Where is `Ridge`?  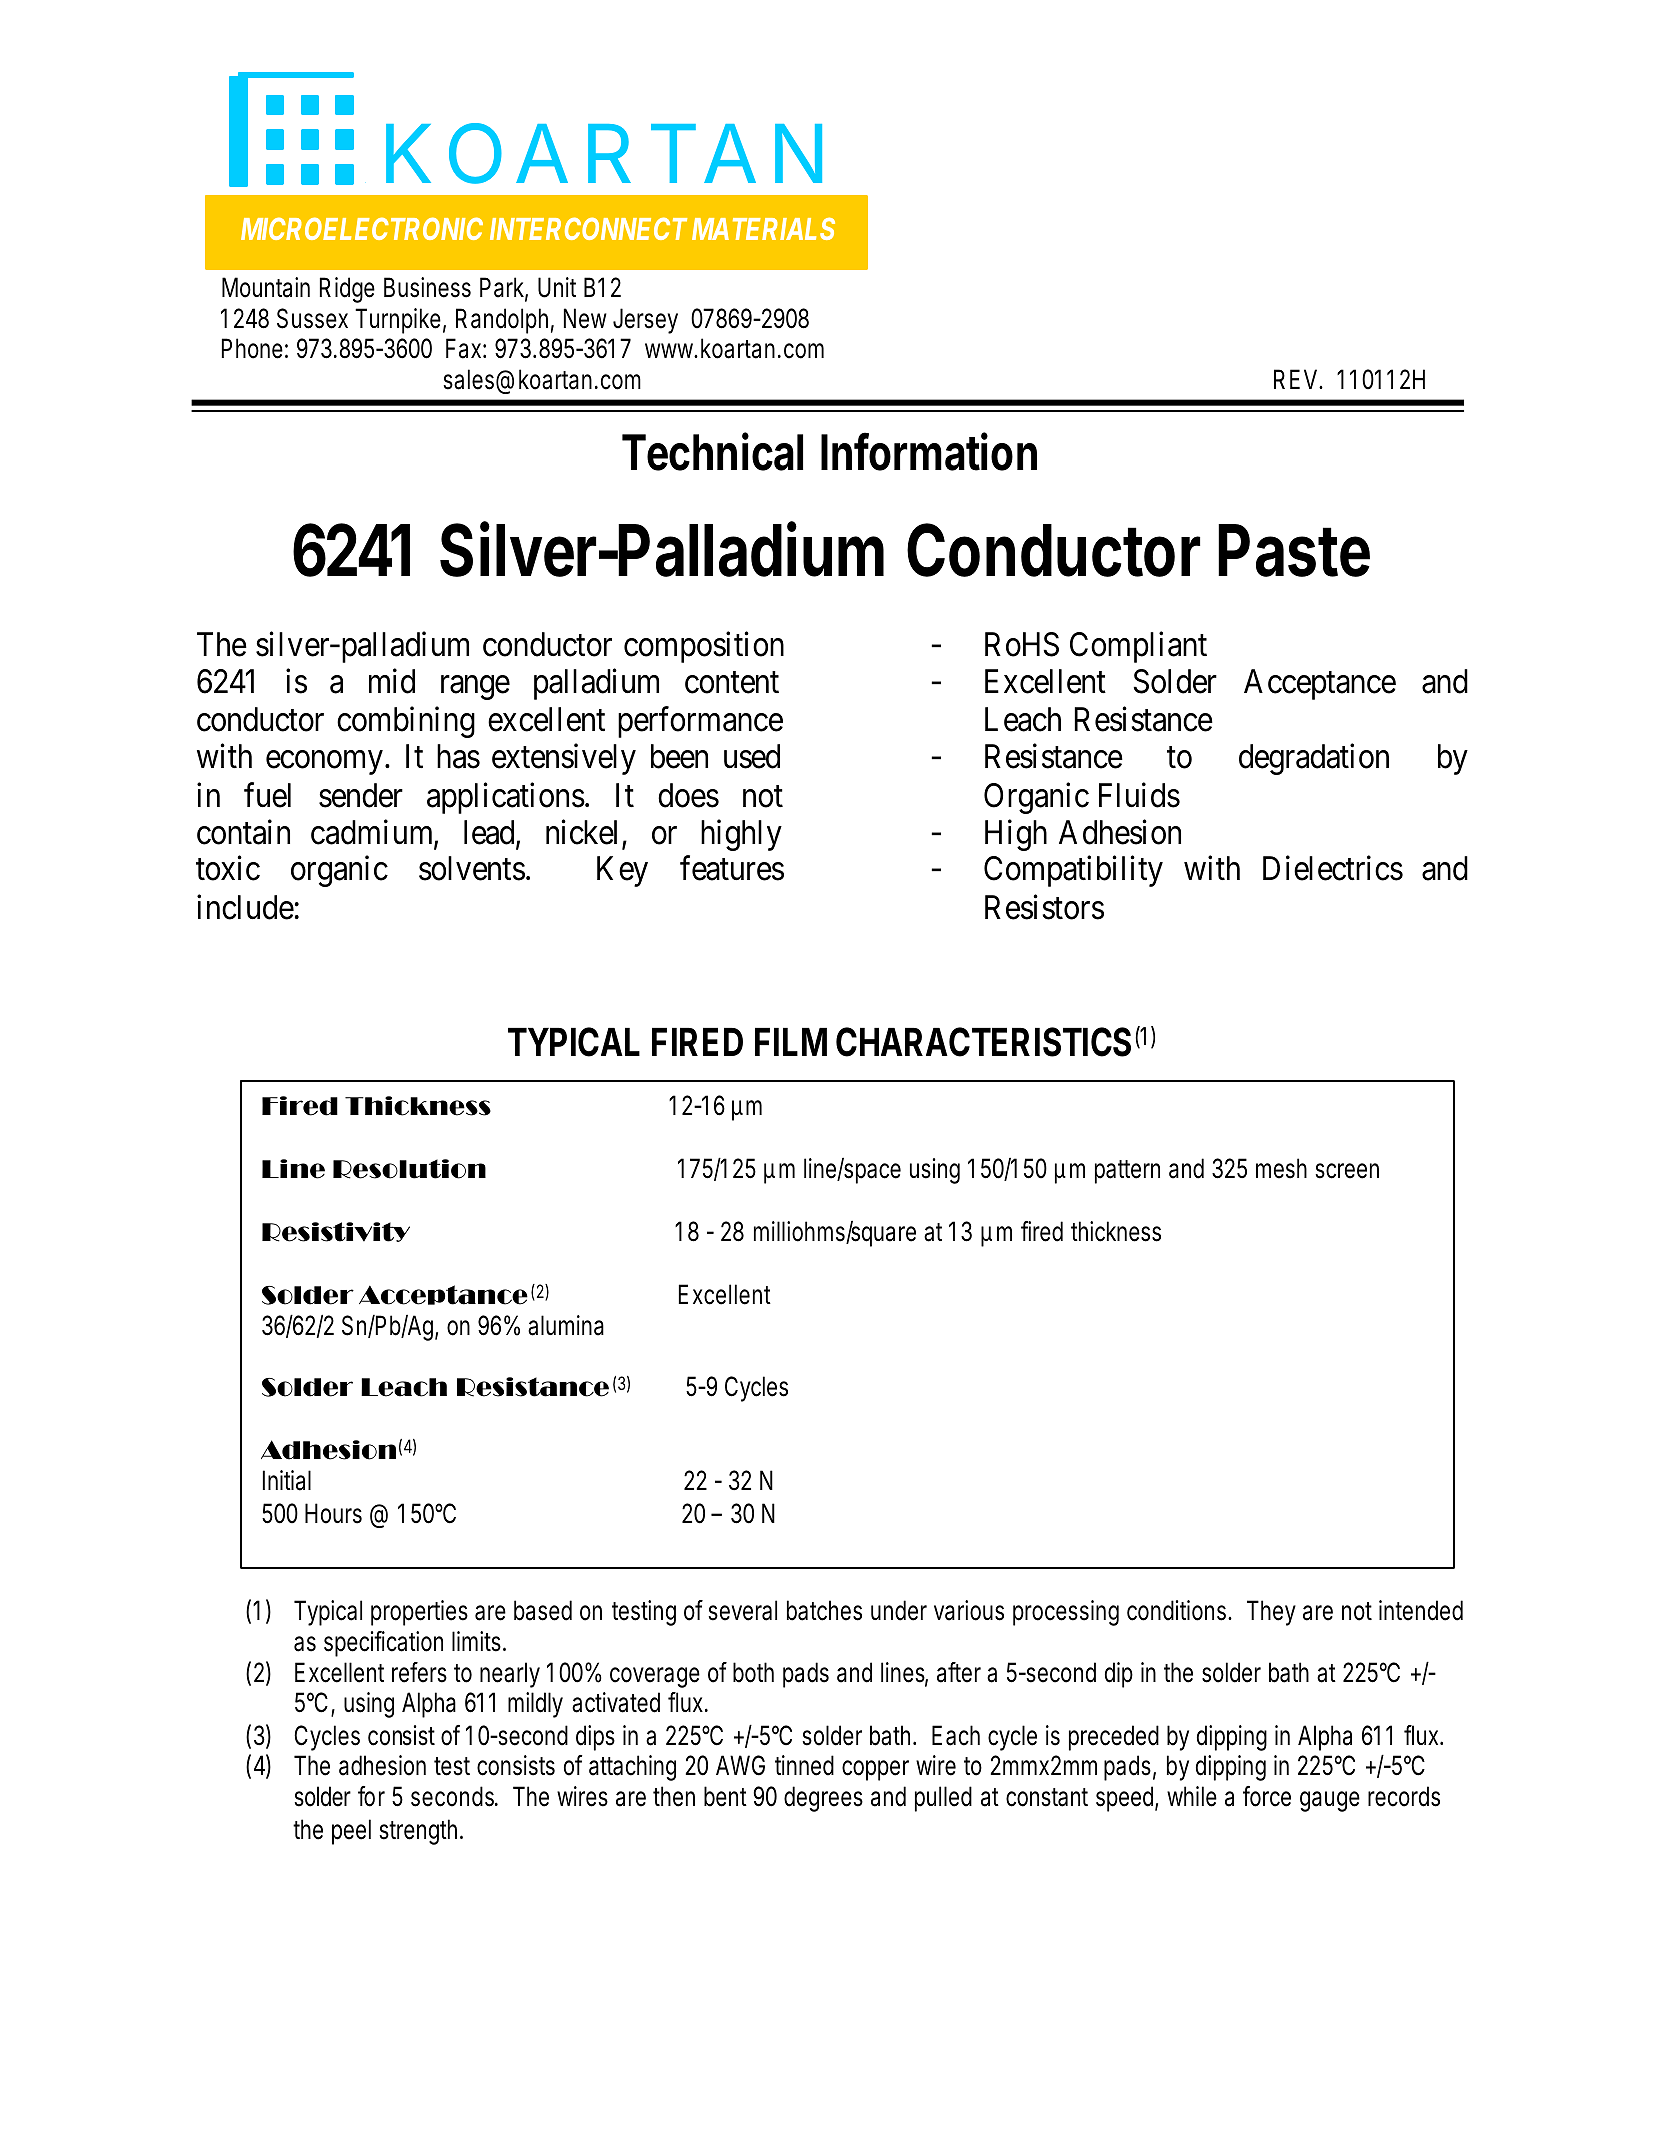
Ridge is located at coordinates (347, 290).
